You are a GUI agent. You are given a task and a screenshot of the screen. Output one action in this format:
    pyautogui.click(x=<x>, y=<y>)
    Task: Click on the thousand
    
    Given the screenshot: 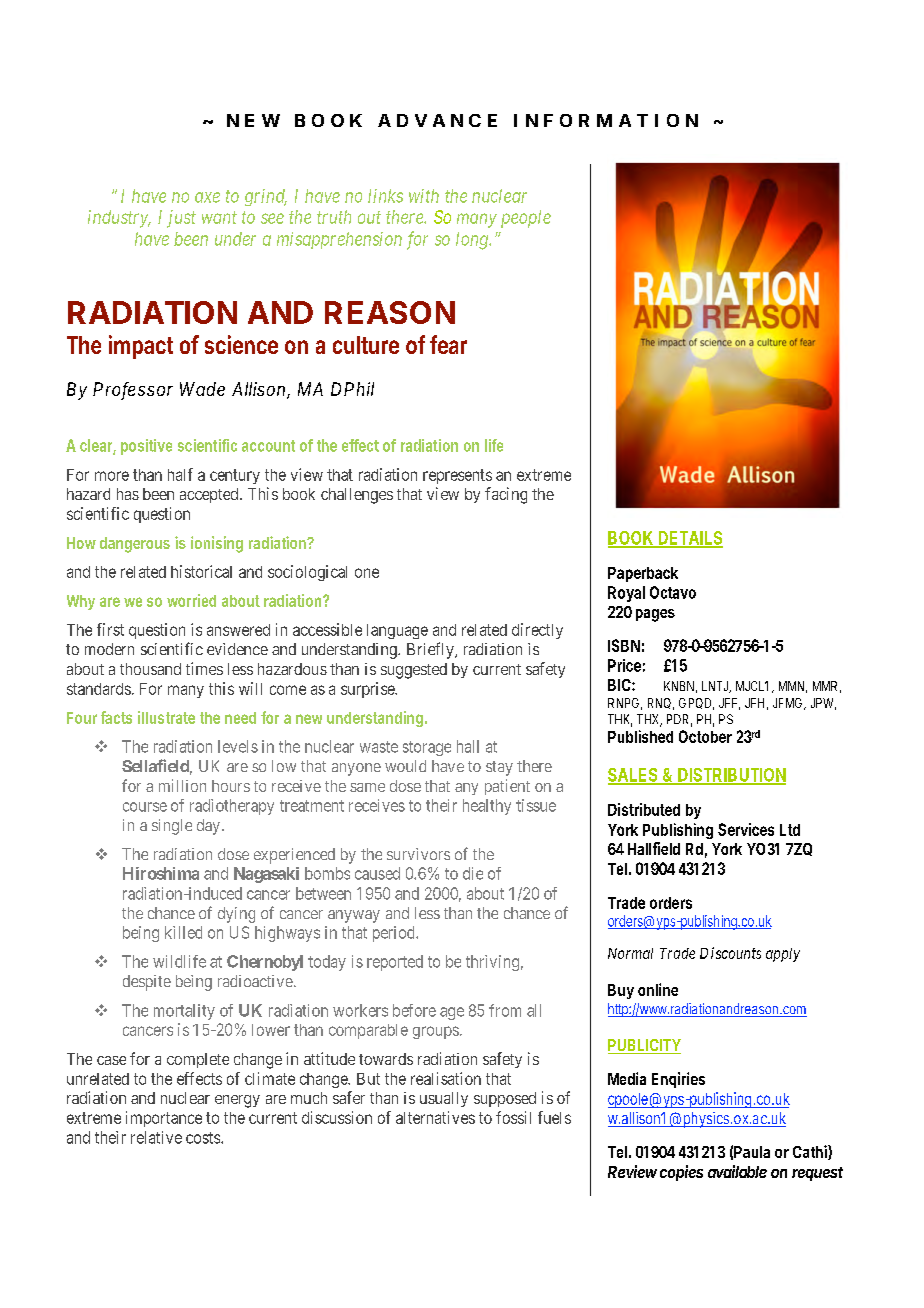 What is the action you would take?
    pyautogui.click(x=150, y=669)
